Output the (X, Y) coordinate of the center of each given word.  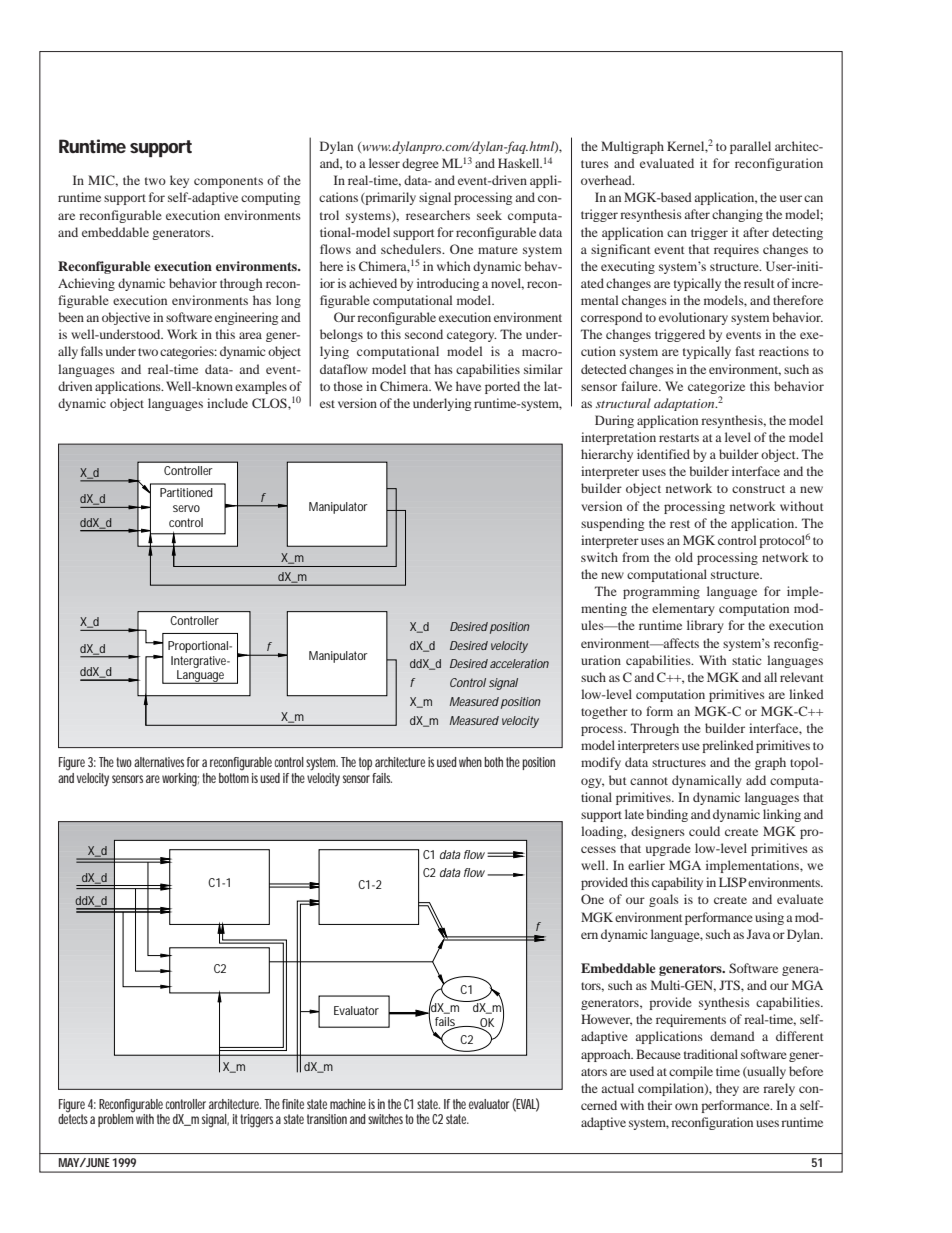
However (606, 1020)
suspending (612, 524)
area (250, 335)
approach (607, 1055)
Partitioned (186, 492)
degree (420, 164)
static (746, 660)
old (684, 557)
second (424, 334)
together (604, 712)
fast (745, 351)
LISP (733, 882)
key (179, 181)
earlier (646, 865)
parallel (750, 147)
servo (186, 508)
